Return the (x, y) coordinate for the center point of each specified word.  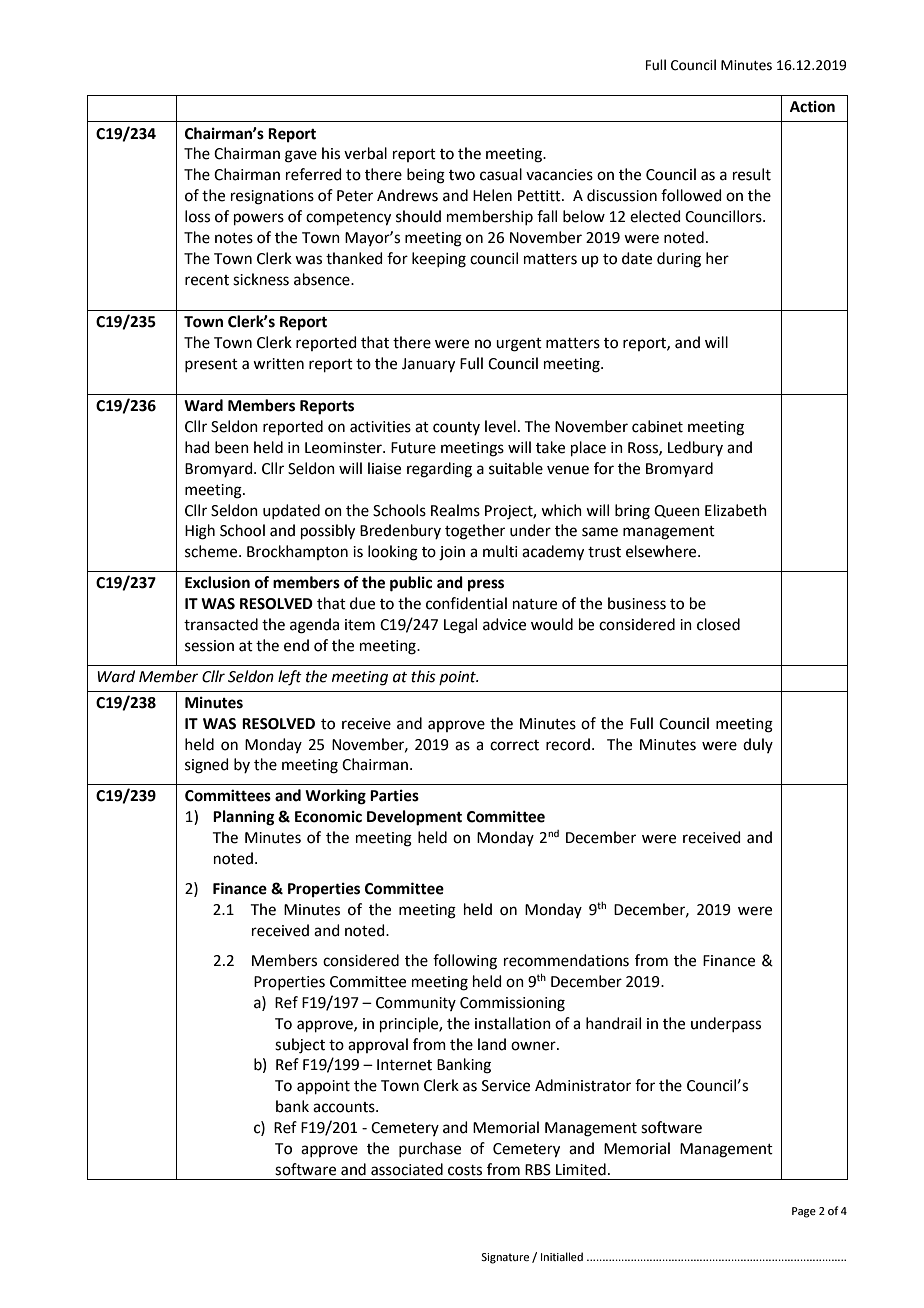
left (290, 678)
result (752, 174)
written (278, 364)
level (500, 426)
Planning (244, 818)
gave (301, 156)
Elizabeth (736, 510)
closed (718, 624)
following (465, 962)
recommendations (566, 960)
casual (501, 174)
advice (504, 624)
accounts (345, 1107)
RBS (538, 1170)
